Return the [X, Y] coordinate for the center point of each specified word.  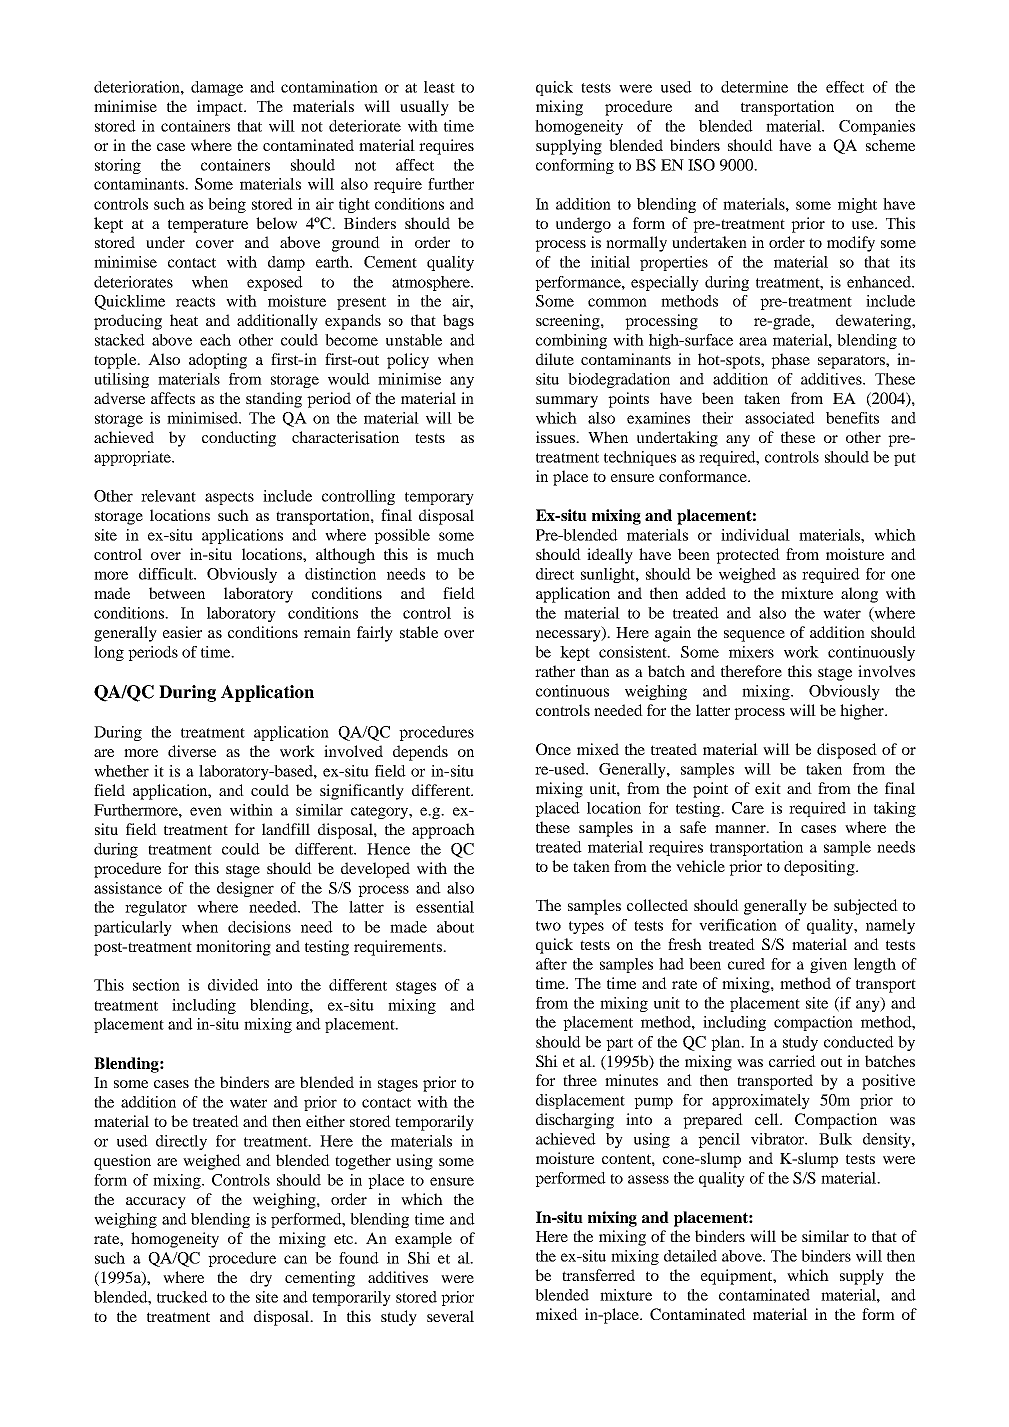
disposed [847, 751]
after [551, 964]
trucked [182, 1297]
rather [555, 671]
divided [233, 985]
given [828, 965]
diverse [192, 751]
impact [221, 108]
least [439, 87]
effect [845, 87]
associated [780, 418]
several [450, 1316]
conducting [239, 439]
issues [557, 437]
